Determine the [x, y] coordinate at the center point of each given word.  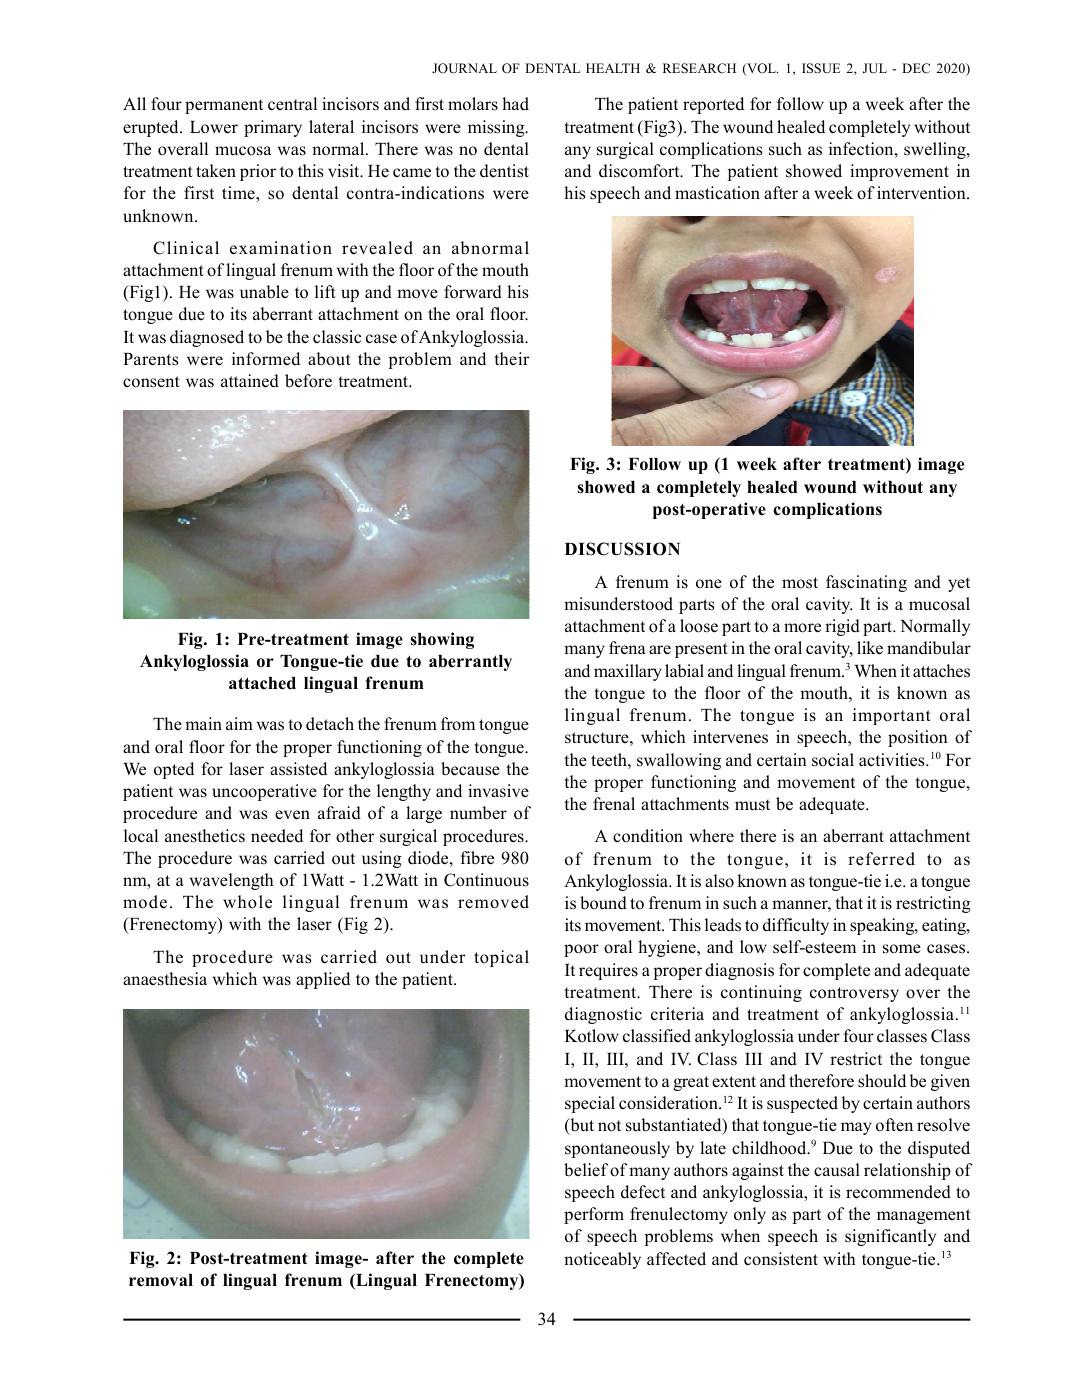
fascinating [866, 583]
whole [247, 902]
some [902, 949]
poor [581, 950]
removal [161, 1280]
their [511, 359]
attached [262, 683]
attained [250, 381]
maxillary [628, 672]
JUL [875, 68]
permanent [224, 106]
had [515, 104]
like [870, 648]
